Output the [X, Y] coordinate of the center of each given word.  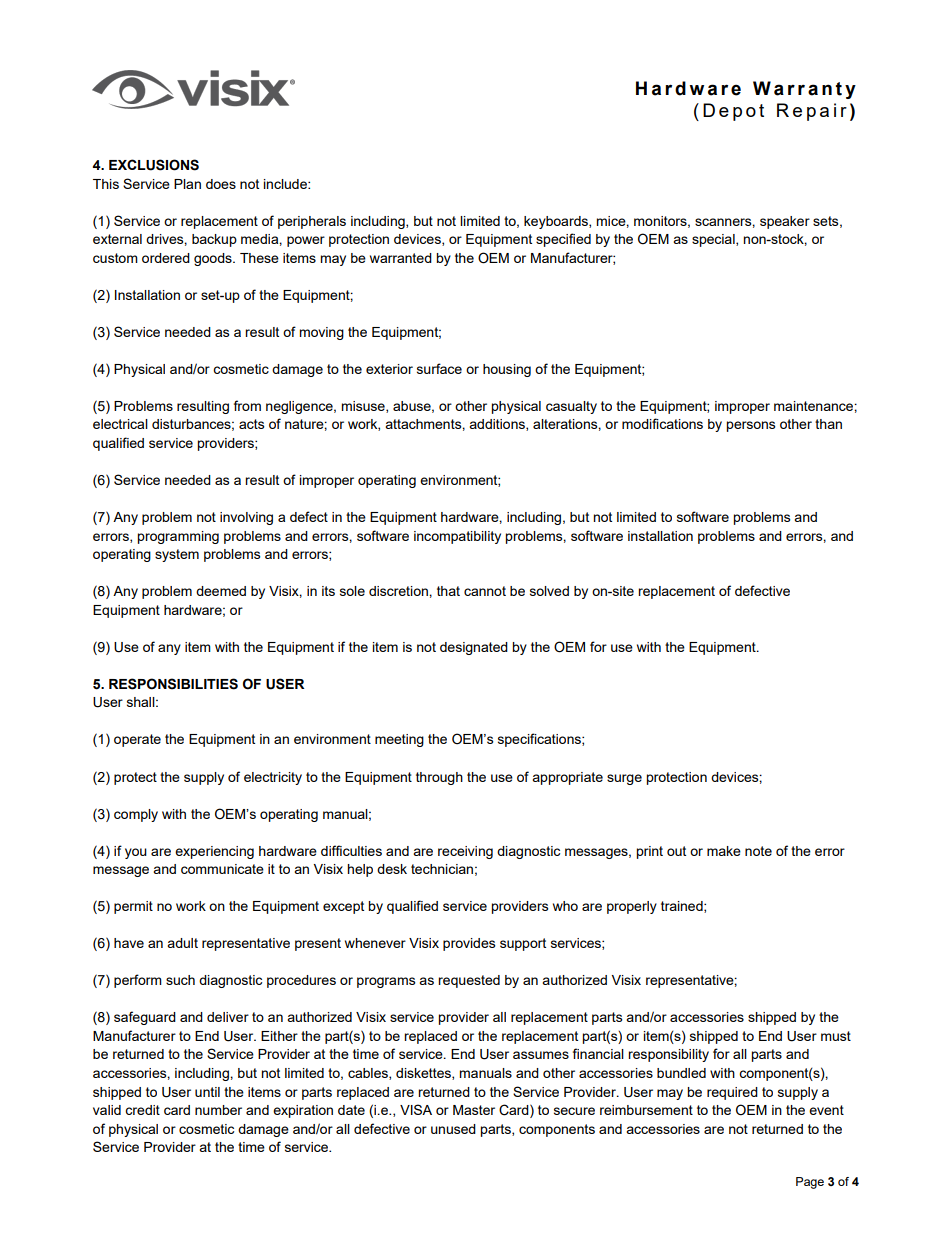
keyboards [557, 222]
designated [474, 648]
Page [810, 1183]
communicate [222, 869]
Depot [733, 112]
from [247, 405]
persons [751, 426]
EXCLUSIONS [154, 165]
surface [439, 368]
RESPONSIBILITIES [173, 684]
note [758, 851]
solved [549, 591]
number [218, 1110]
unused [453, 1129]
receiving [465, 852]
